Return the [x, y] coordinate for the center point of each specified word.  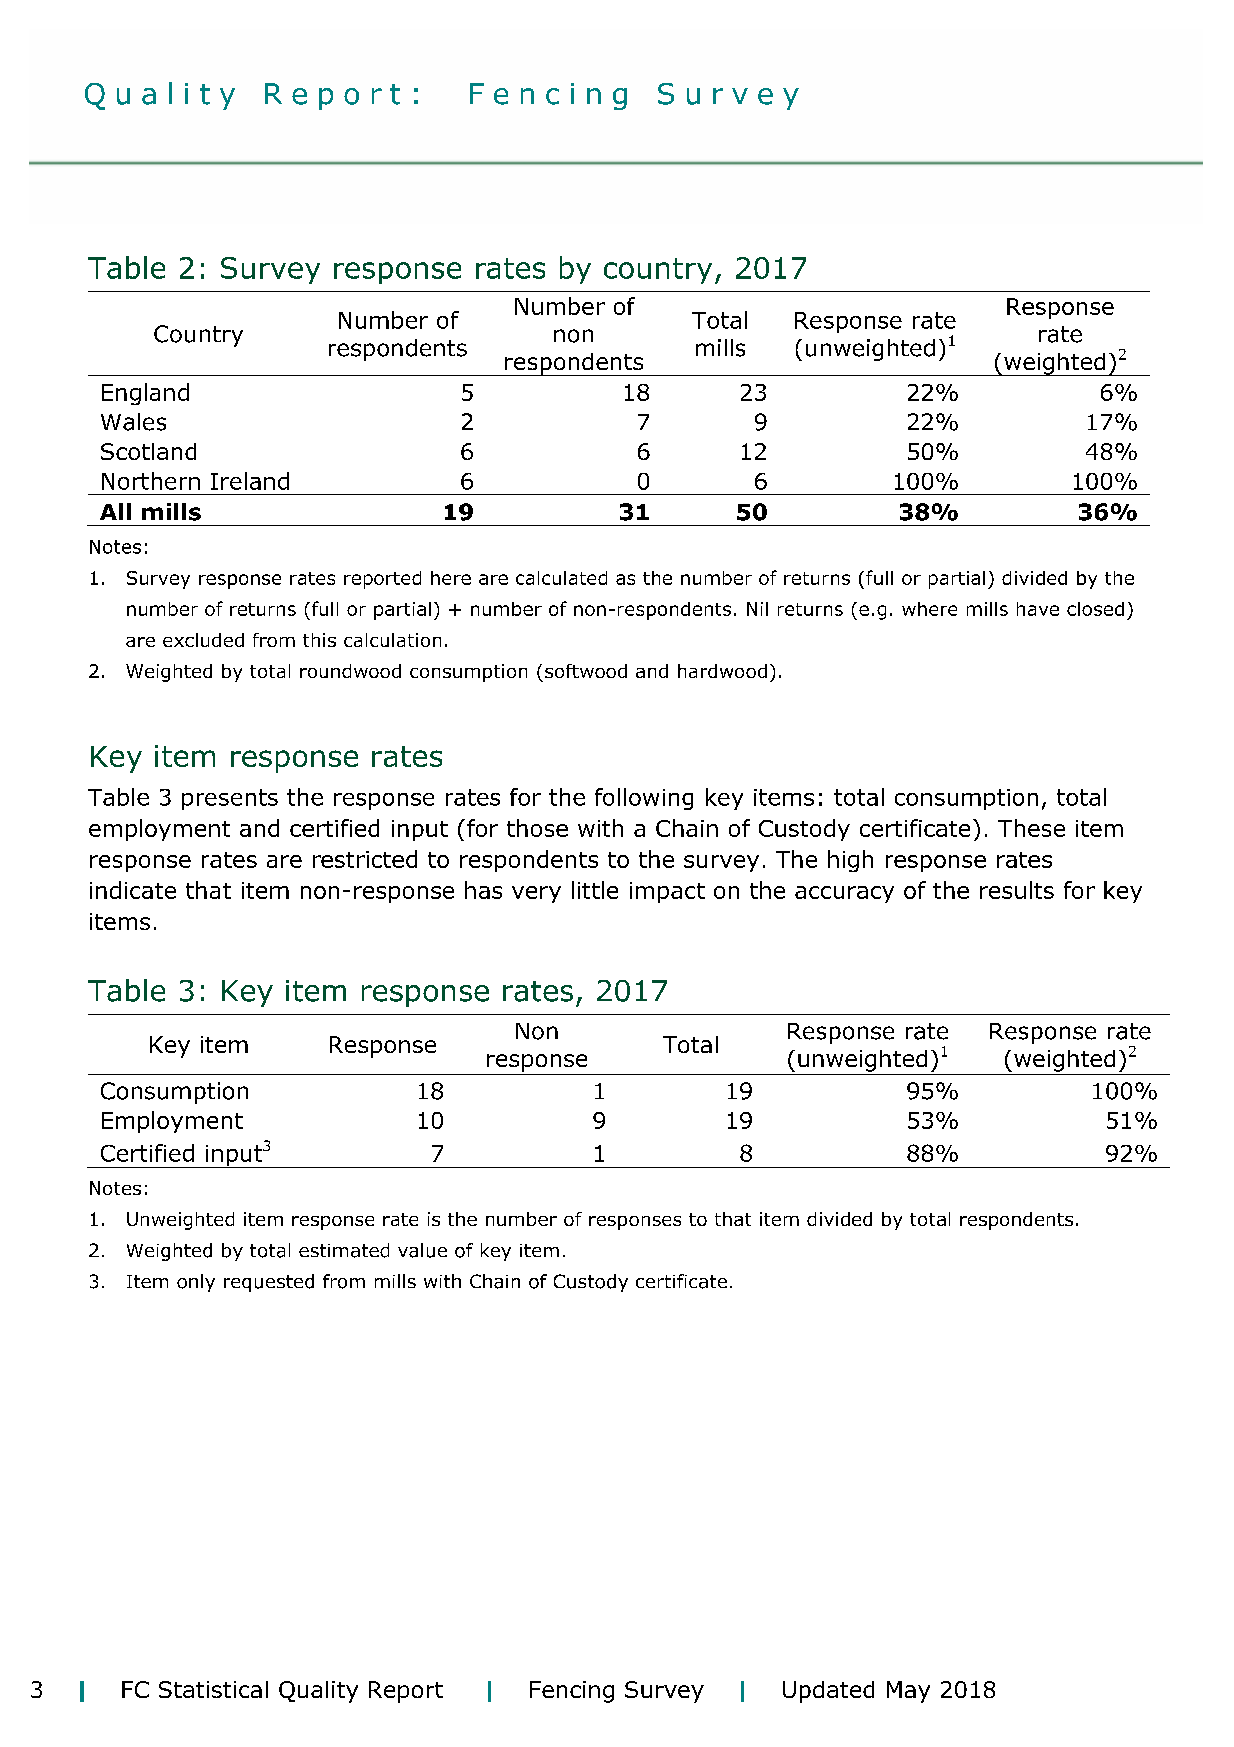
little [595, 890]
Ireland [250, 481]
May [908, 1692]
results [1017, 890]
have [1038, 609]
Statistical [213, 1689]
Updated [828, 1692]
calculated [561, 578]
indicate [133, 890]
